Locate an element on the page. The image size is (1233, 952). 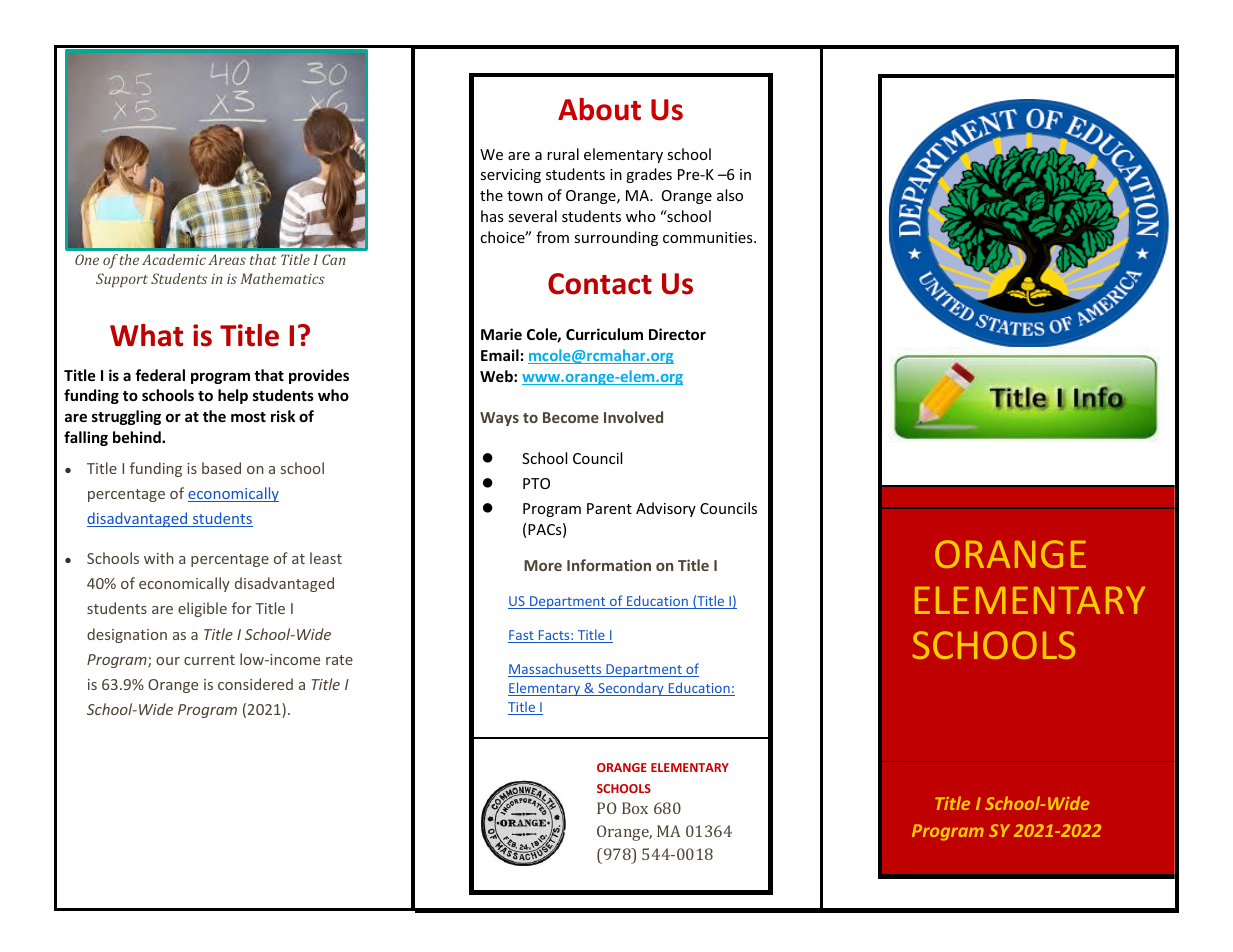
Academic is located at coordinates (174, 259).
